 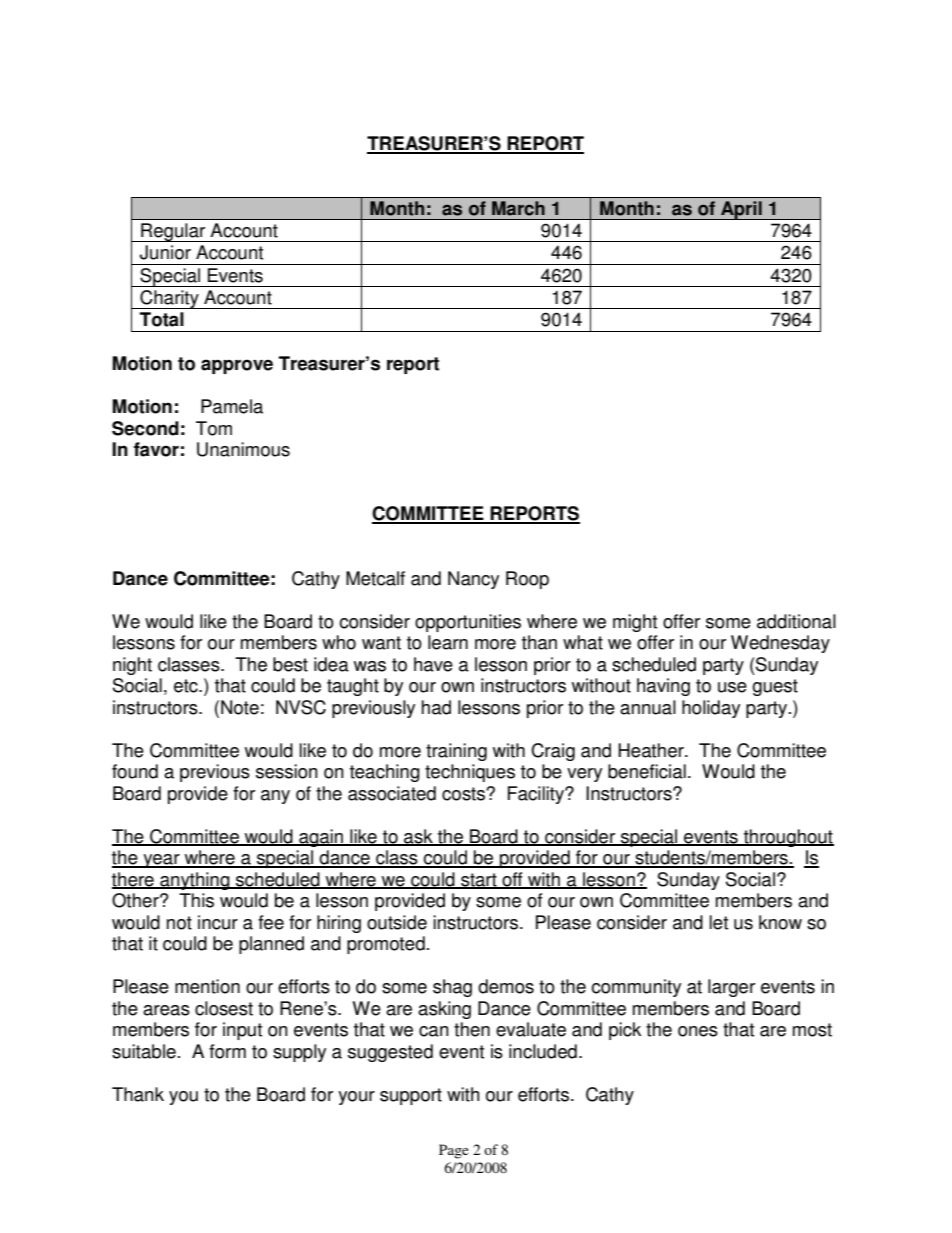 I want to click on form, so click(x=227, y=1051).
